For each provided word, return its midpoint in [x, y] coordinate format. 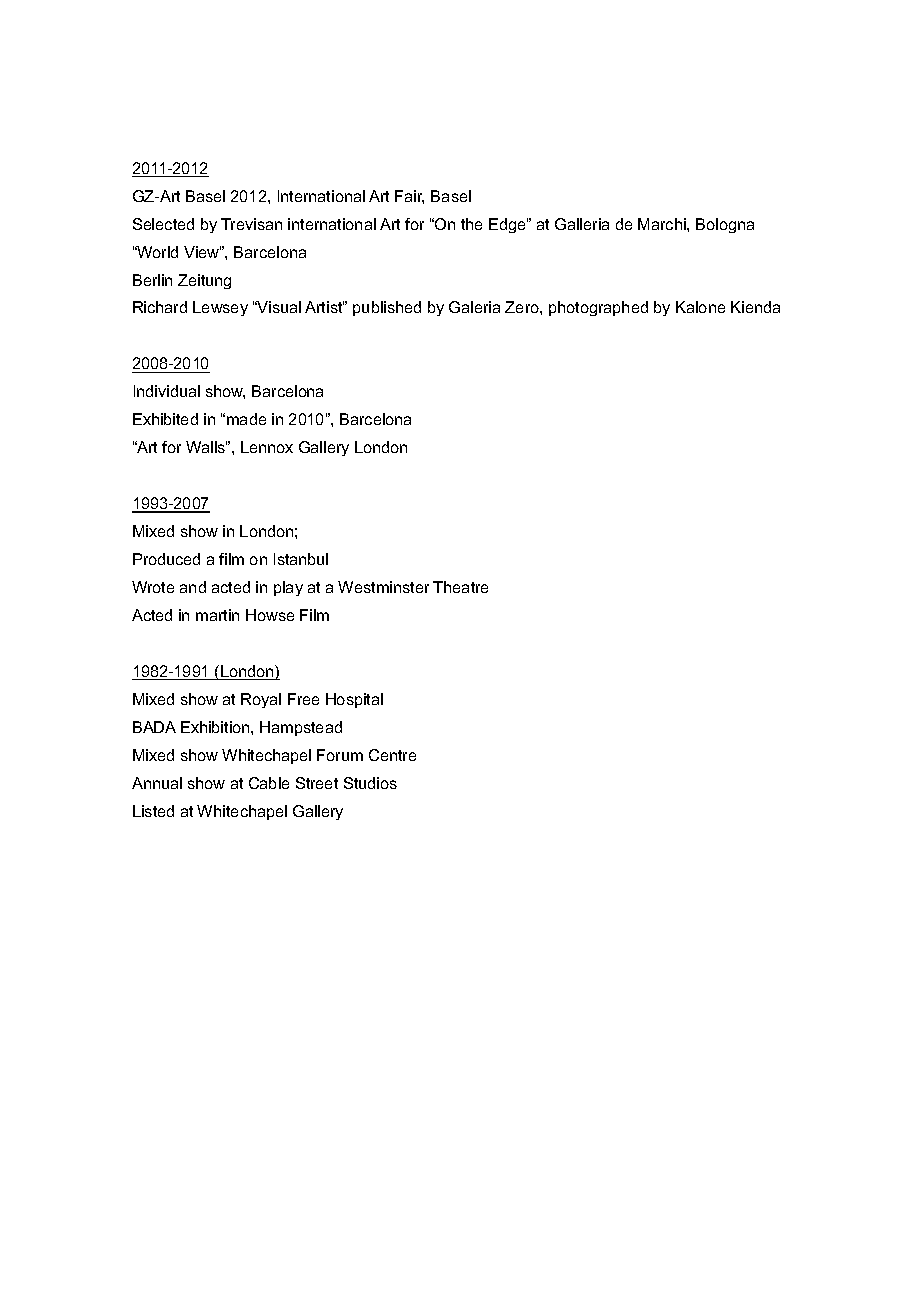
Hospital [354, 700]
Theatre [460, 587]
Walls [206, 447]
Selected [163, 224]
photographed [598, 308]
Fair [409, 197]
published [387, 308]
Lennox [267, 447]
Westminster [383, 587]
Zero [523, 307]
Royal [261, 700]
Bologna [725, 225]
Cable [269, 783]
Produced [166, 559]
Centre [392, 755]
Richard [160, 307]
